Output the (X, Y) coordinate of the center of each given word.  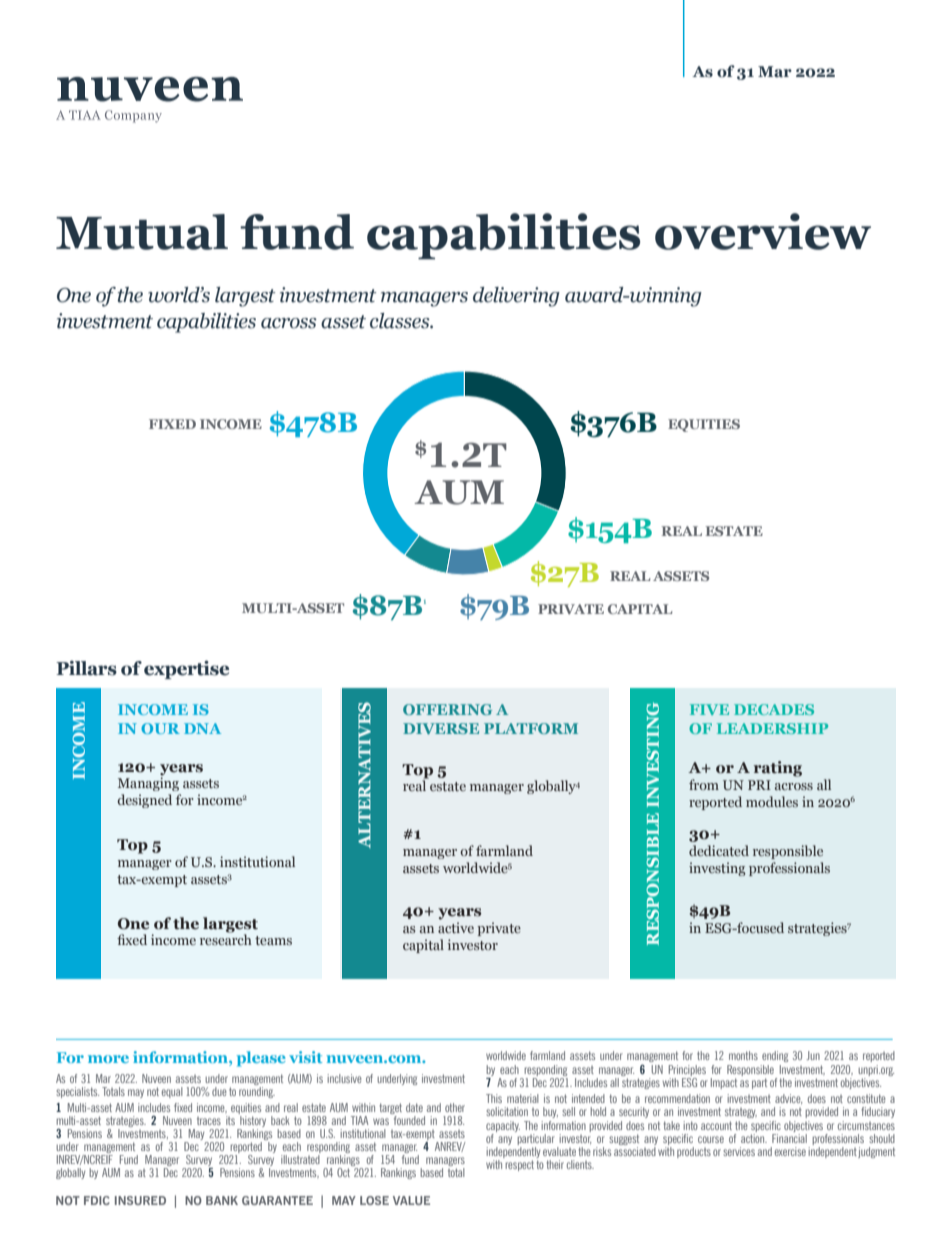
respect (519, 1165)
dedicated (719, 850)
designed (144, 801)
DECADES (774, 709)
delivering (516, 297)
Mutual (142, 232)
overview (763, 231)
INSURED (140, 1200)
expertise (186, 669)
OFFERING (447, 709)
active (456, 927)
